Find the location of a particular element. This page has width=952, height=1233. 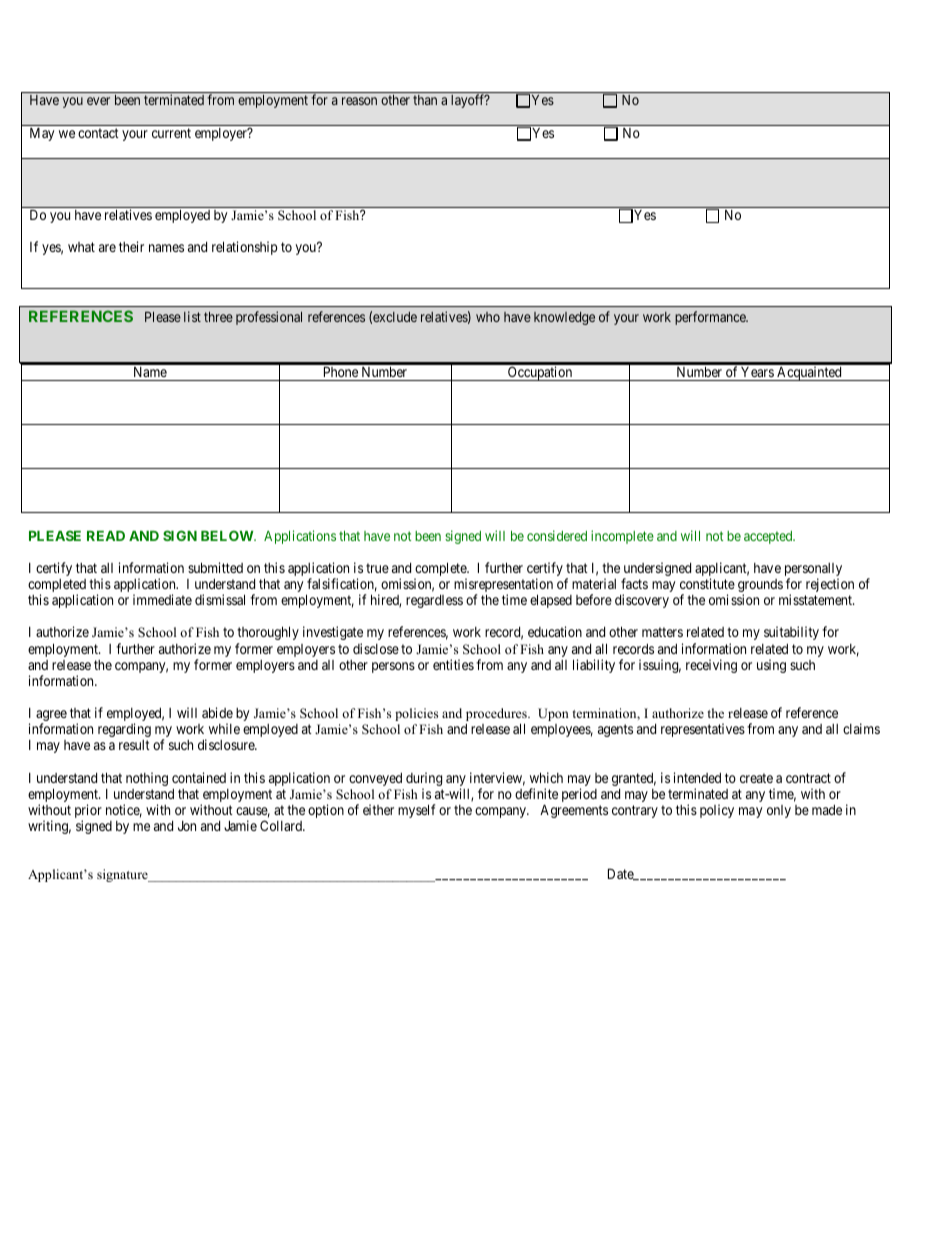

myself is located at coordinates (416, 811).
